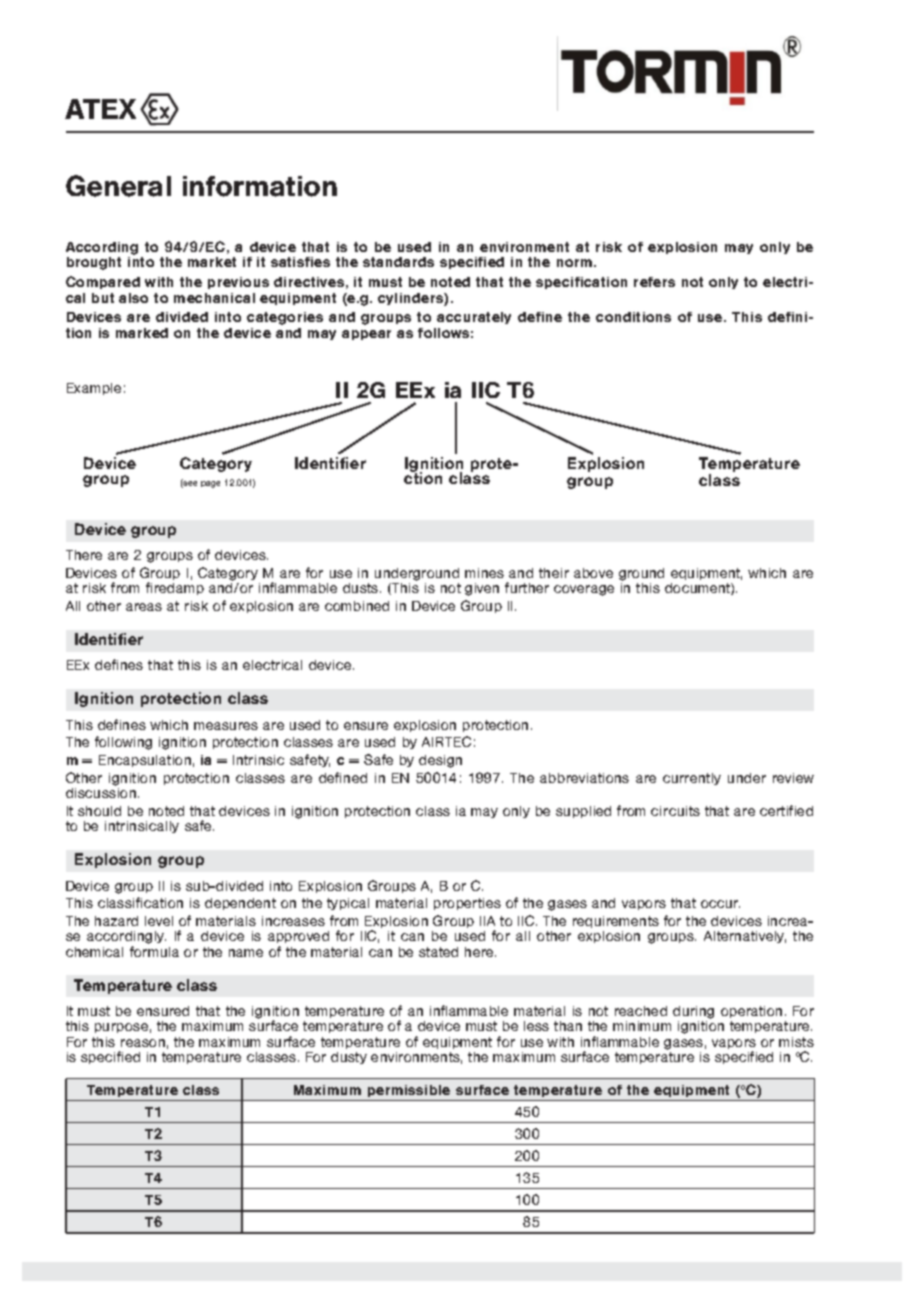  I want to click on during, so click(693, 1014).
